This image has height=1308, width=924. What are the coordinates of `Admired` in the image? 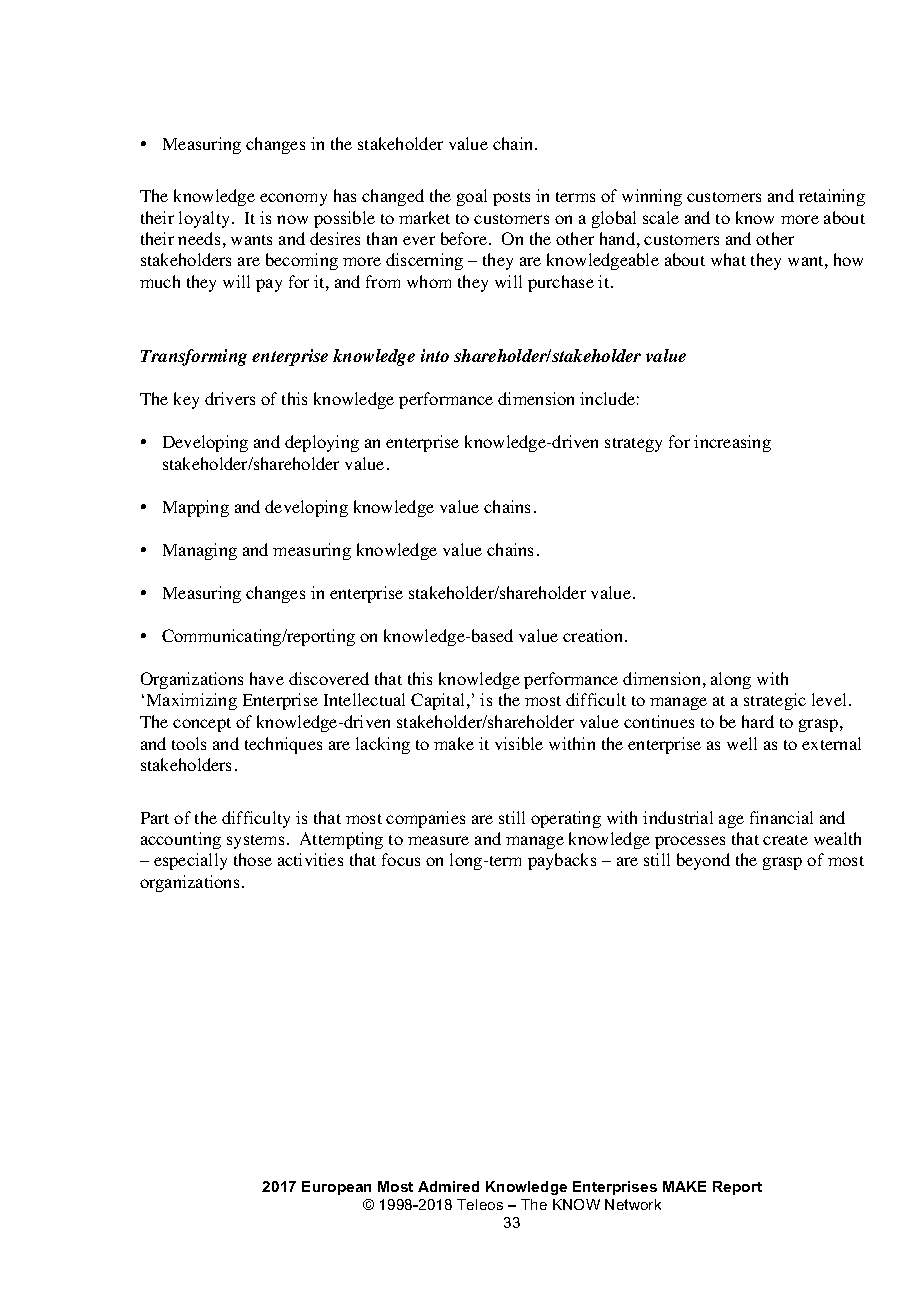 It's located at (448, 1186).
